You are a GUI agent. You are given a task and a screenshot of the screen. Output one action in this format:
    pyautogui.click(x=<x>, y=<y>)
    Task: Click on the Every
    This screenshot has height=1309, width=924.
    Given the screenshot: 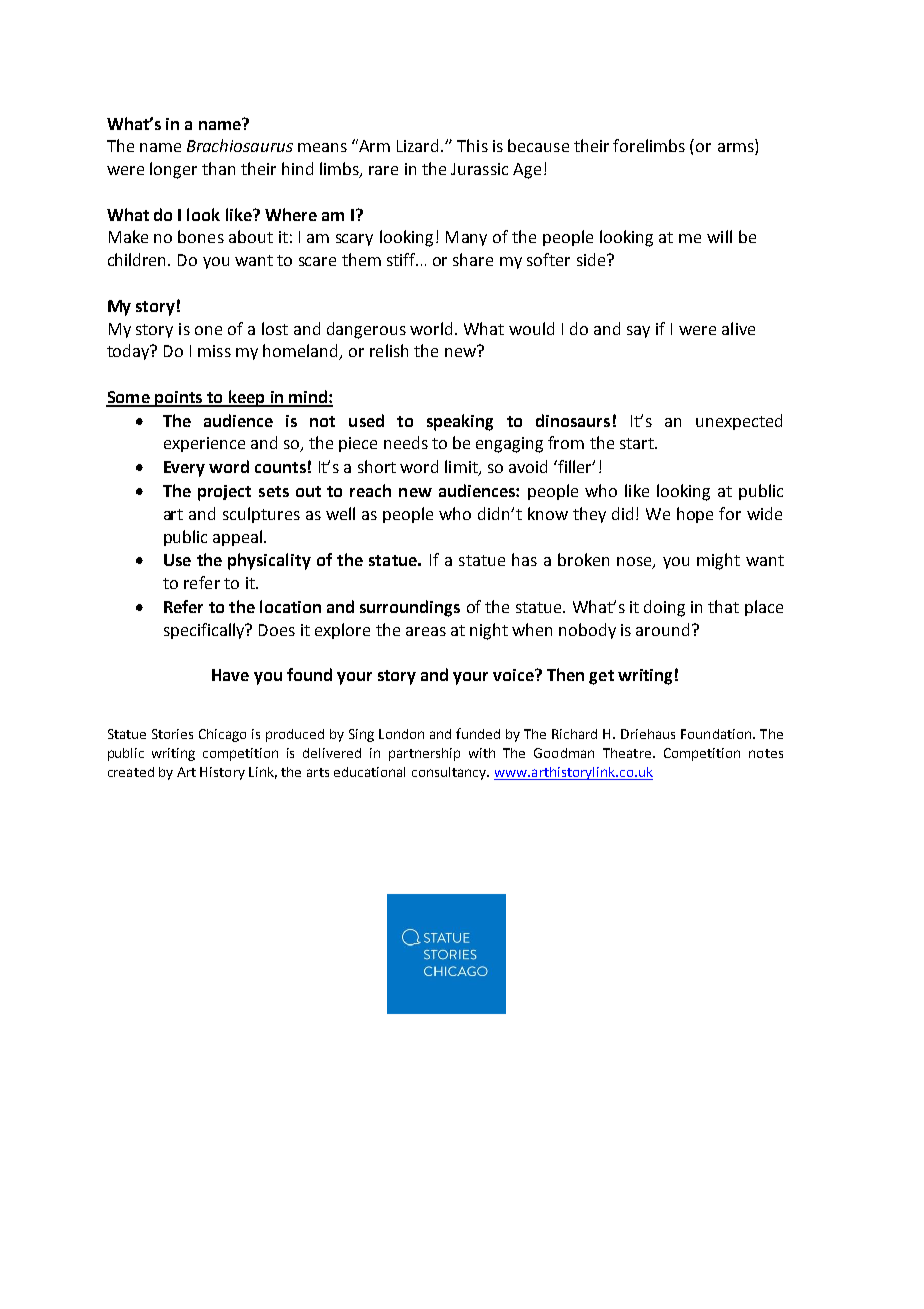 What is the action you would take?
    pyautogui.click(x=184, y=469)
